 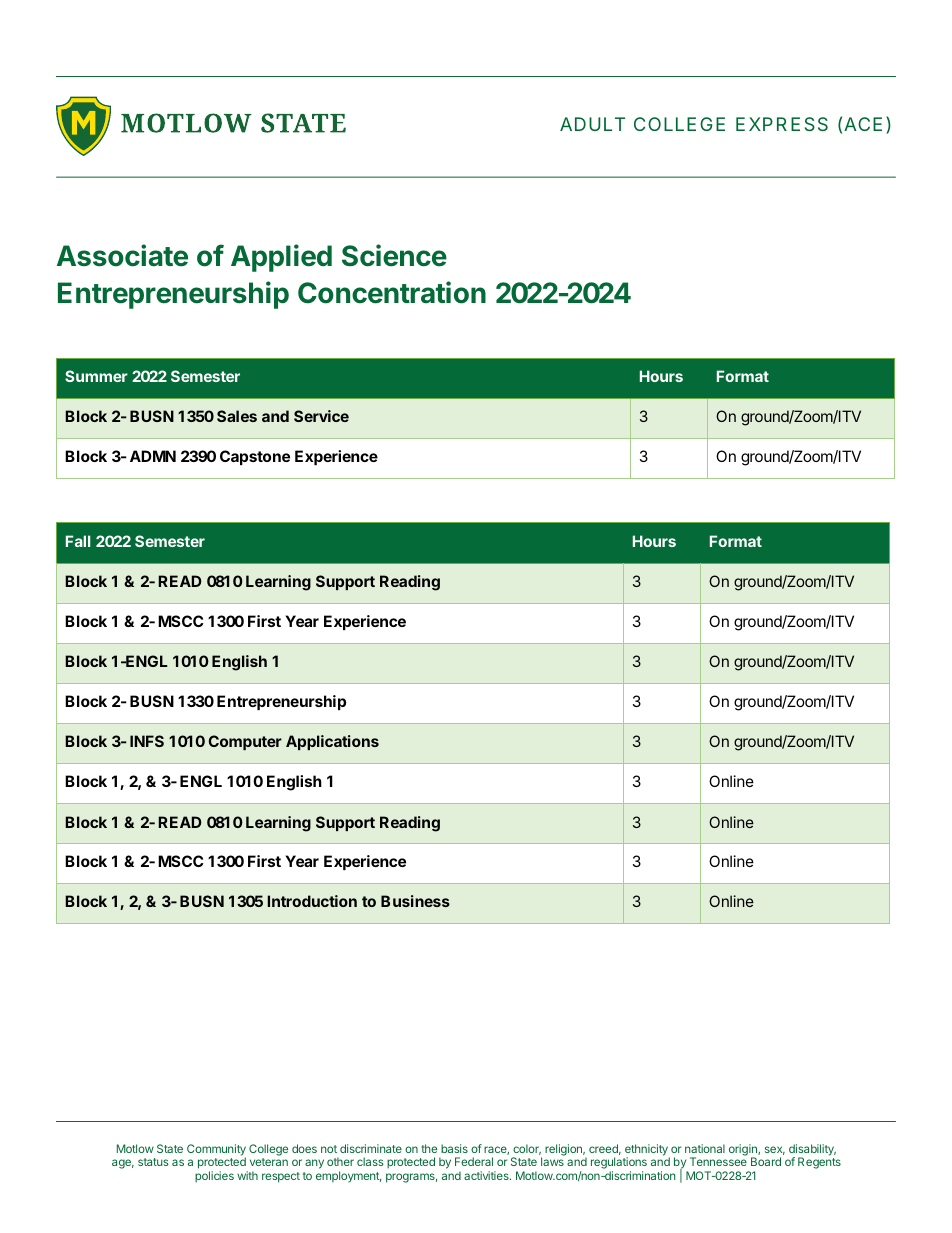 I want to click on ADULT, so click(x=592, y=124).
